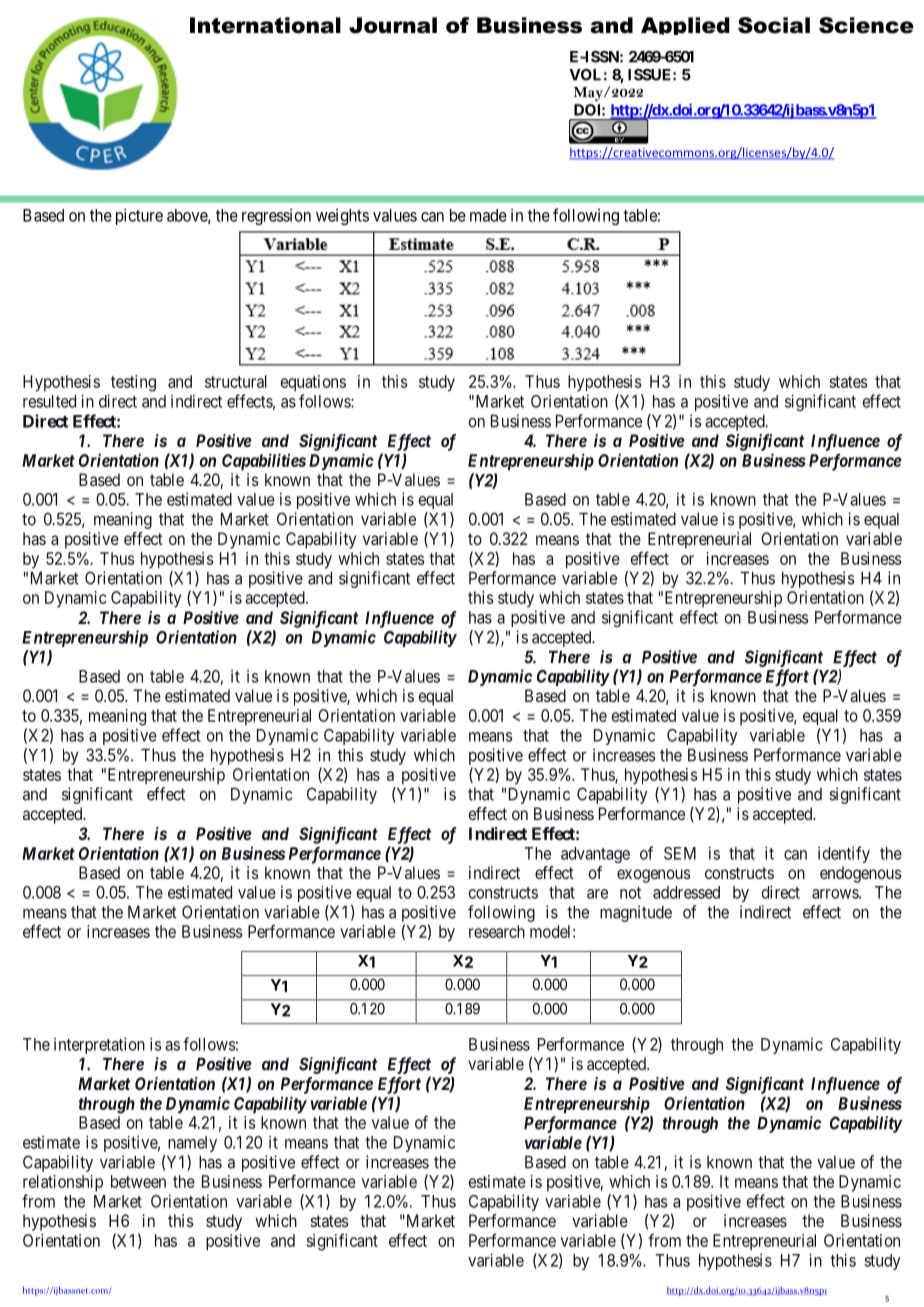  Describe the element at coordinates (265, 25) in the screenshot. I see `International` at that location.
